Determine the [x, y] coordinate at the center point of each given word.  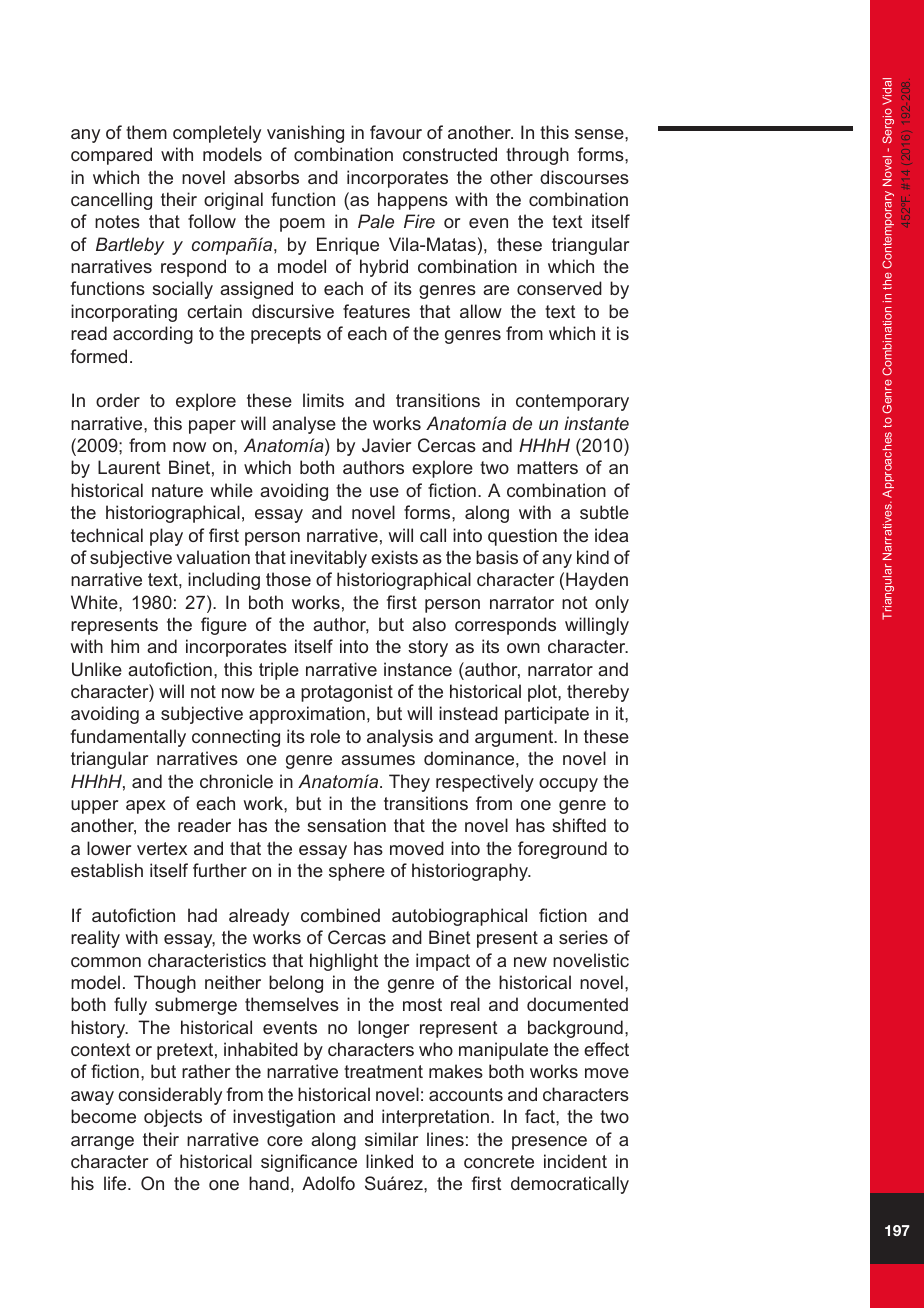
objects [173, 1118]
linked [389, 1161]
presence [549, 1143]
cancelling [111, 201]
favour [396, 132]
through [537, 156]
